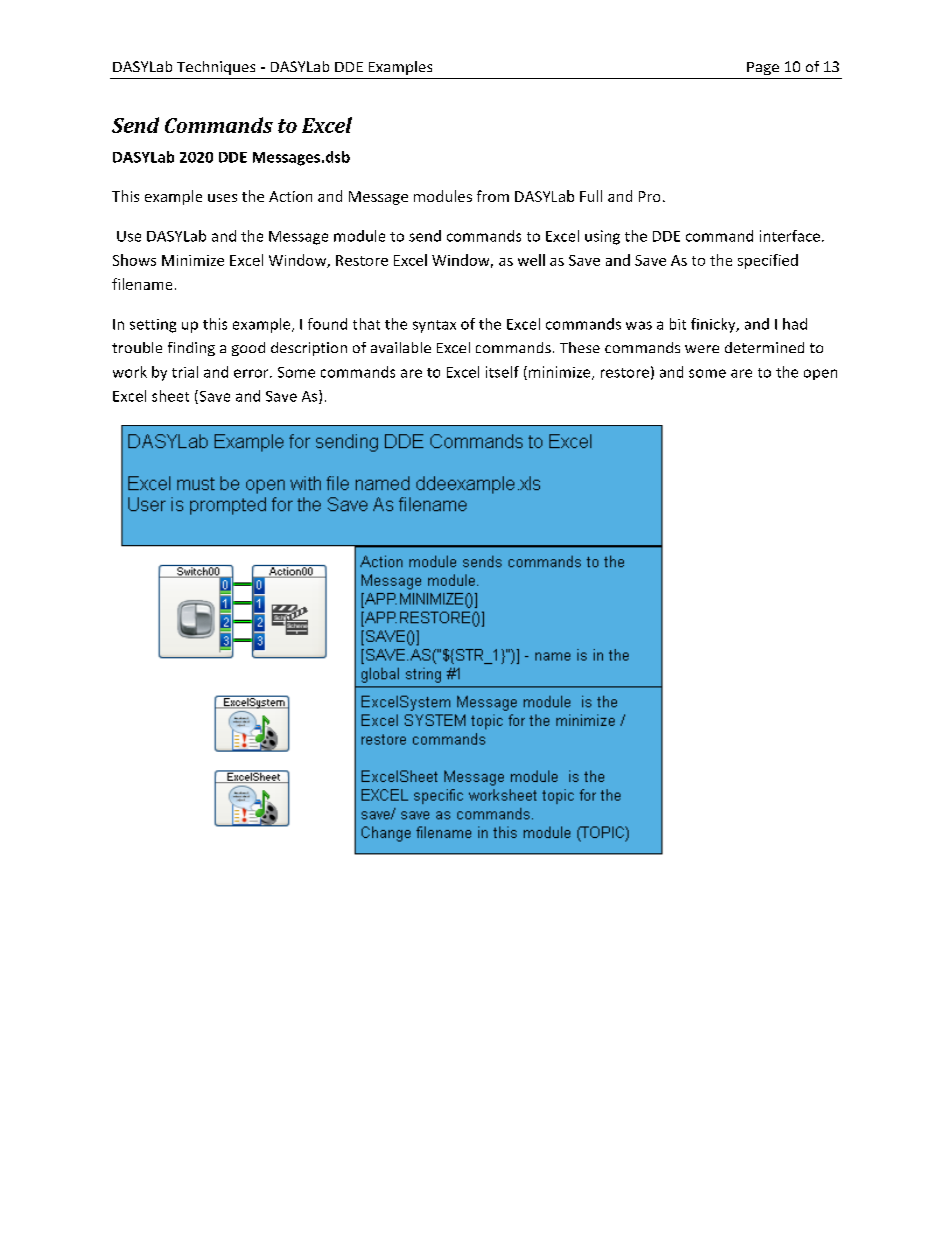  I want to click on sheet, so click(170, 396).
